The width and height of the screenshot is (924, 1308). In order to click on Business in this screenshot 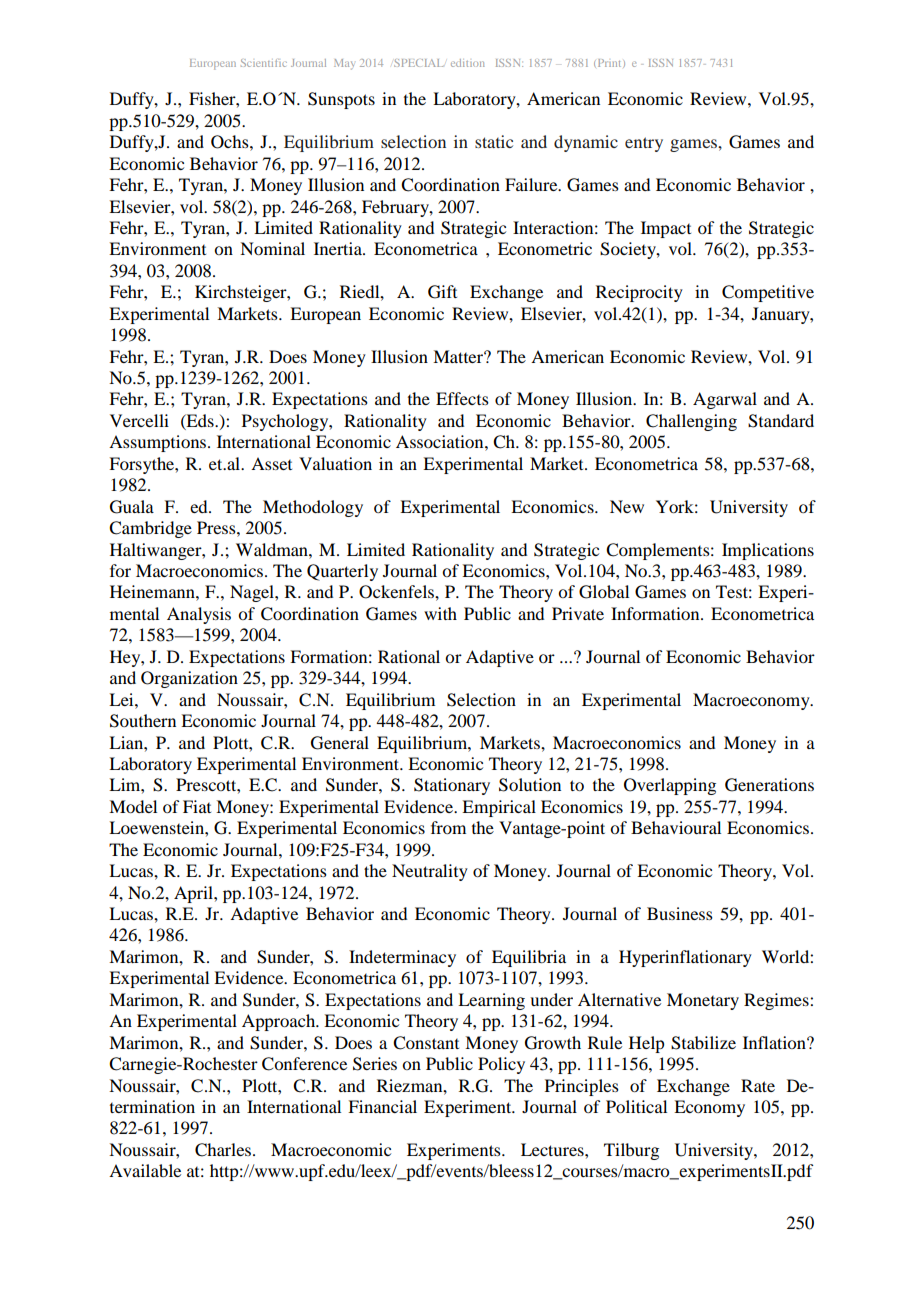, I will do `click(680, 913)`.
